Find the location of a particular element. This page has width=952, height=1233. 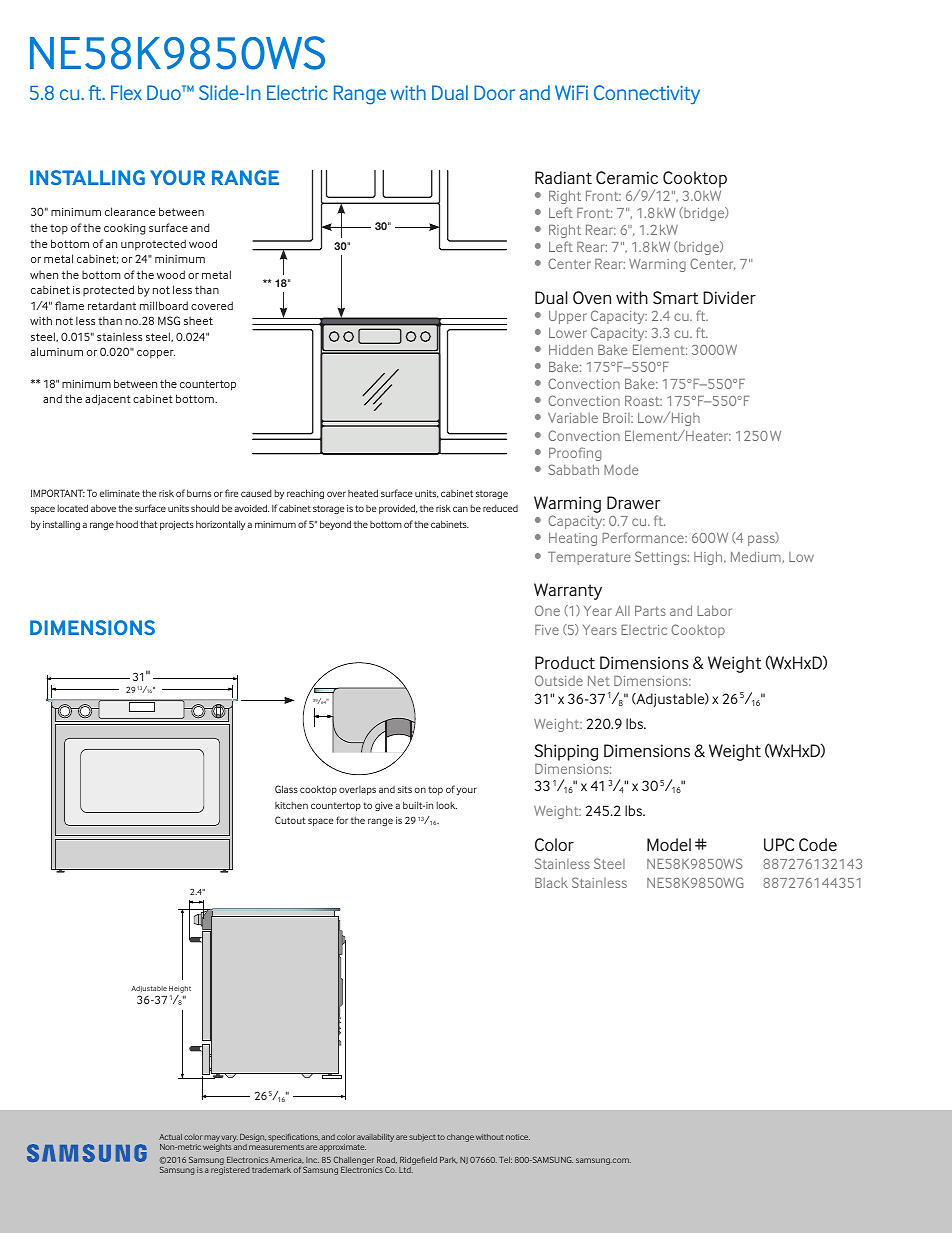

Door is located at coordinates (494, 92).
